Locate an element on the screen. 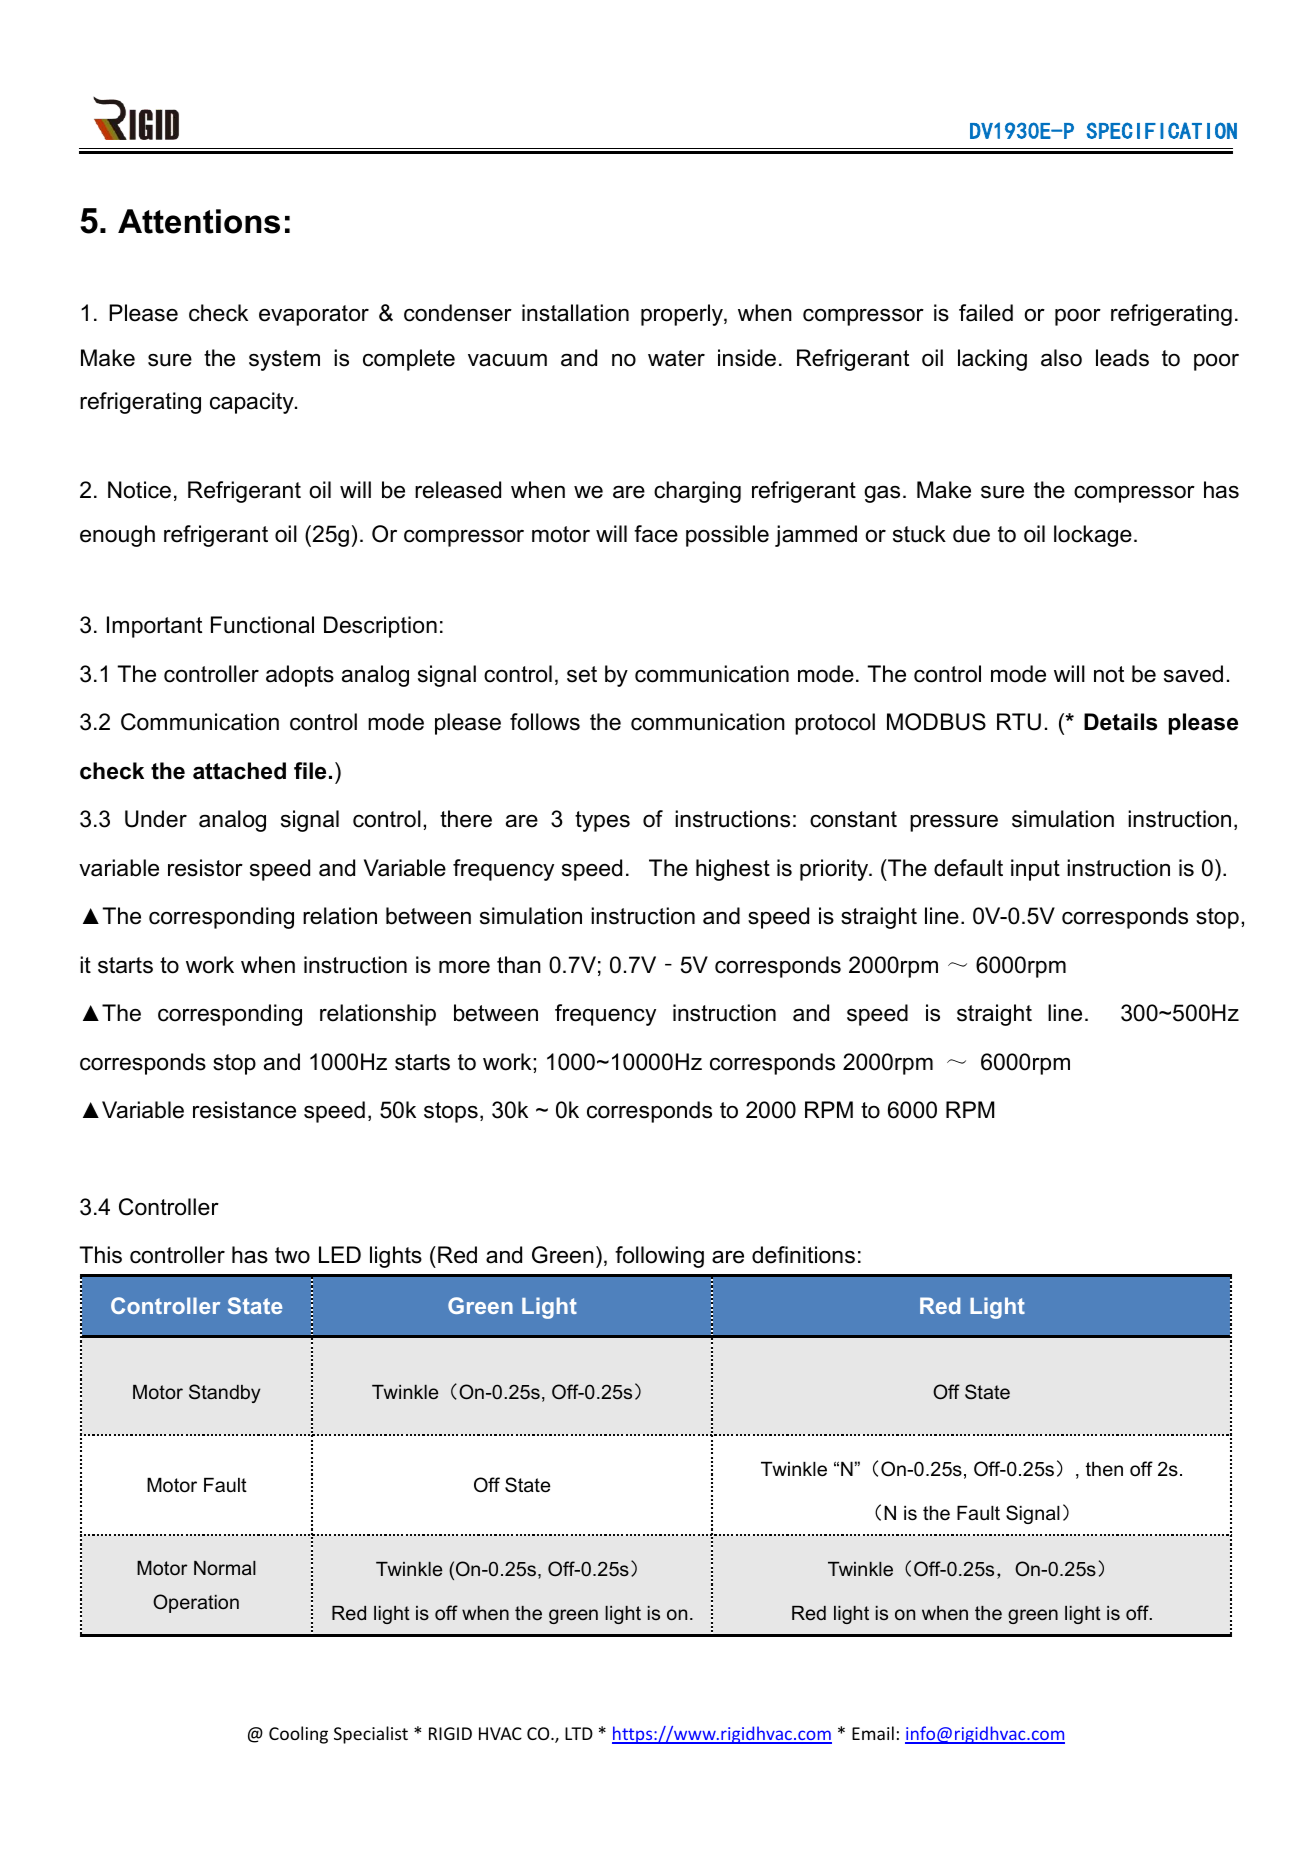 The image size is (1312, 1855). set is located at coordinates (582, 674).
